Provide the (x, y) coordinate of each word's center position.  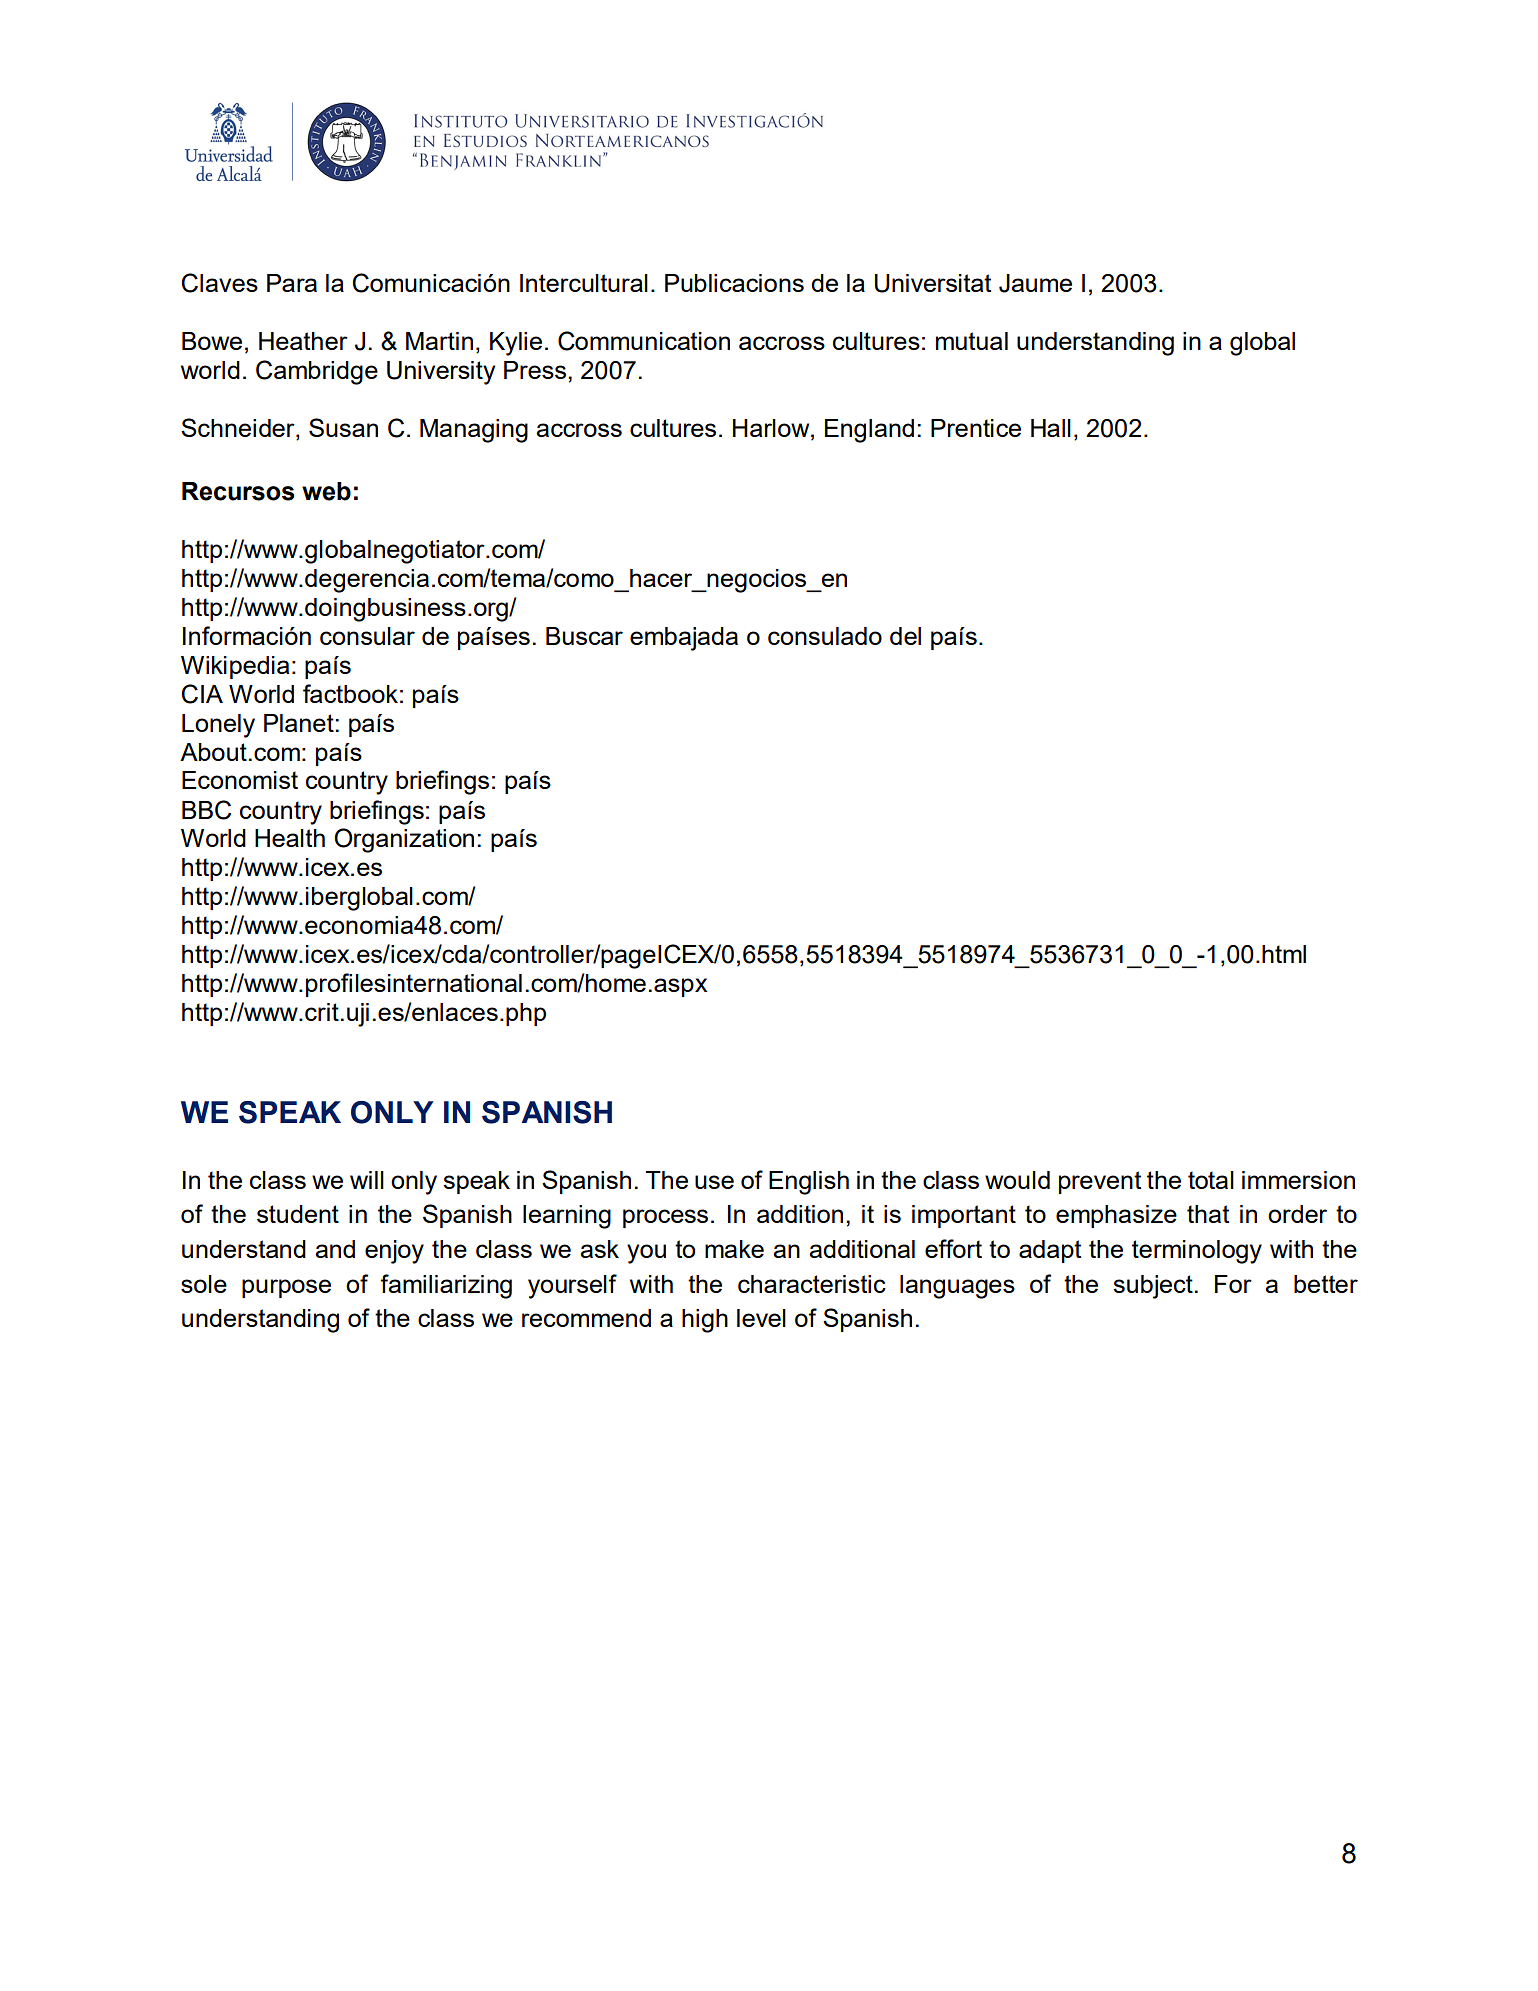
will (367, 1180)
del (905, 636)
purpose (286, 1288)
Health (290, 838)
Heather (303, 341)
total (1211, 1180)
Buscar (584, 636)
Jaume (1035, 283)
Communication (644, 341)
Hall (1051, 428)
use (714, 1182)
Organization (404, 840)
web (326, 491)
